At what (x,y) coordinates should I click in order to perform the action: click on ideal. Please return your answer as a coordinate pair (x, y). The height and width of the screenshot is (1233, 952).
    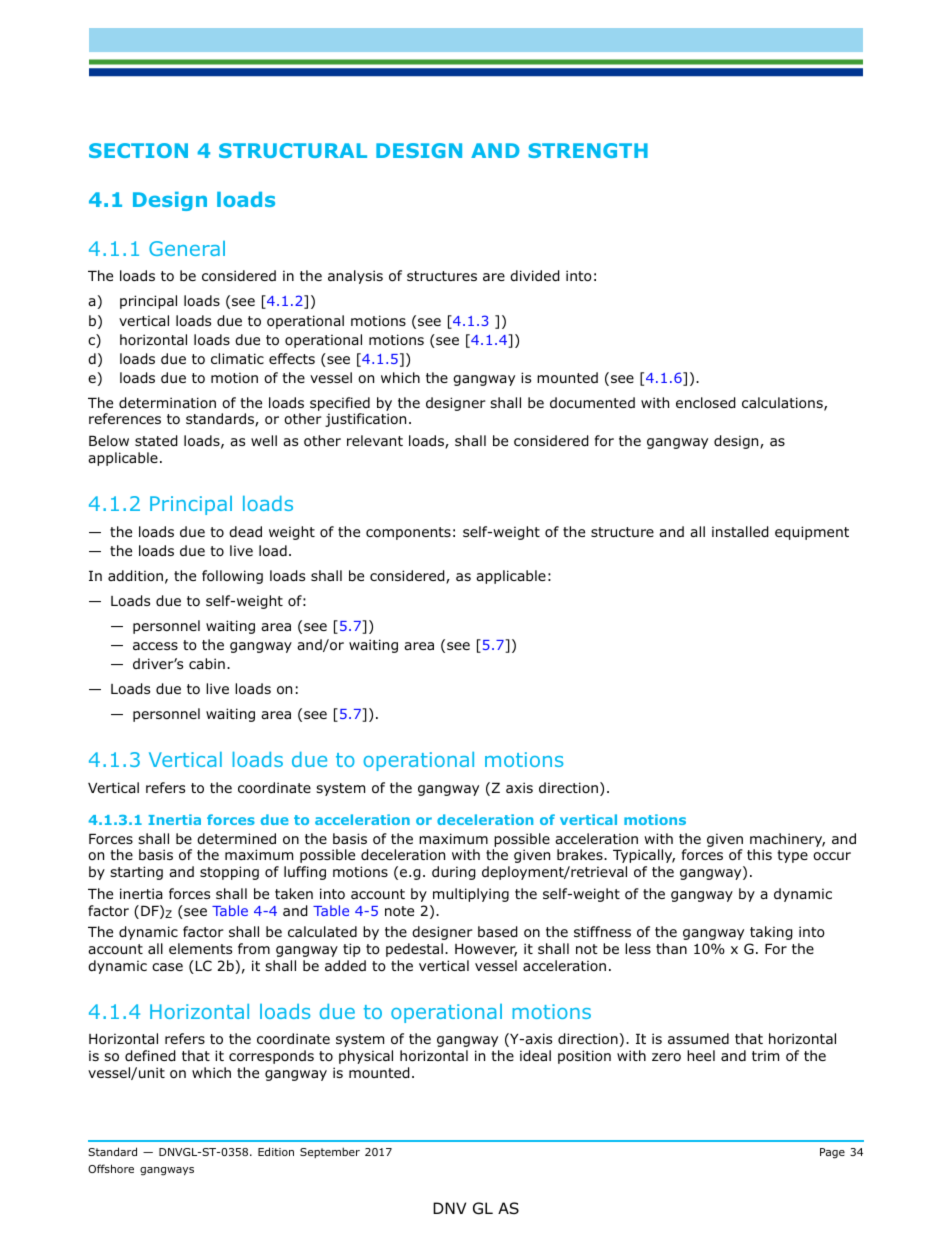
    Looking at the image, I should click on (535, 1056).
